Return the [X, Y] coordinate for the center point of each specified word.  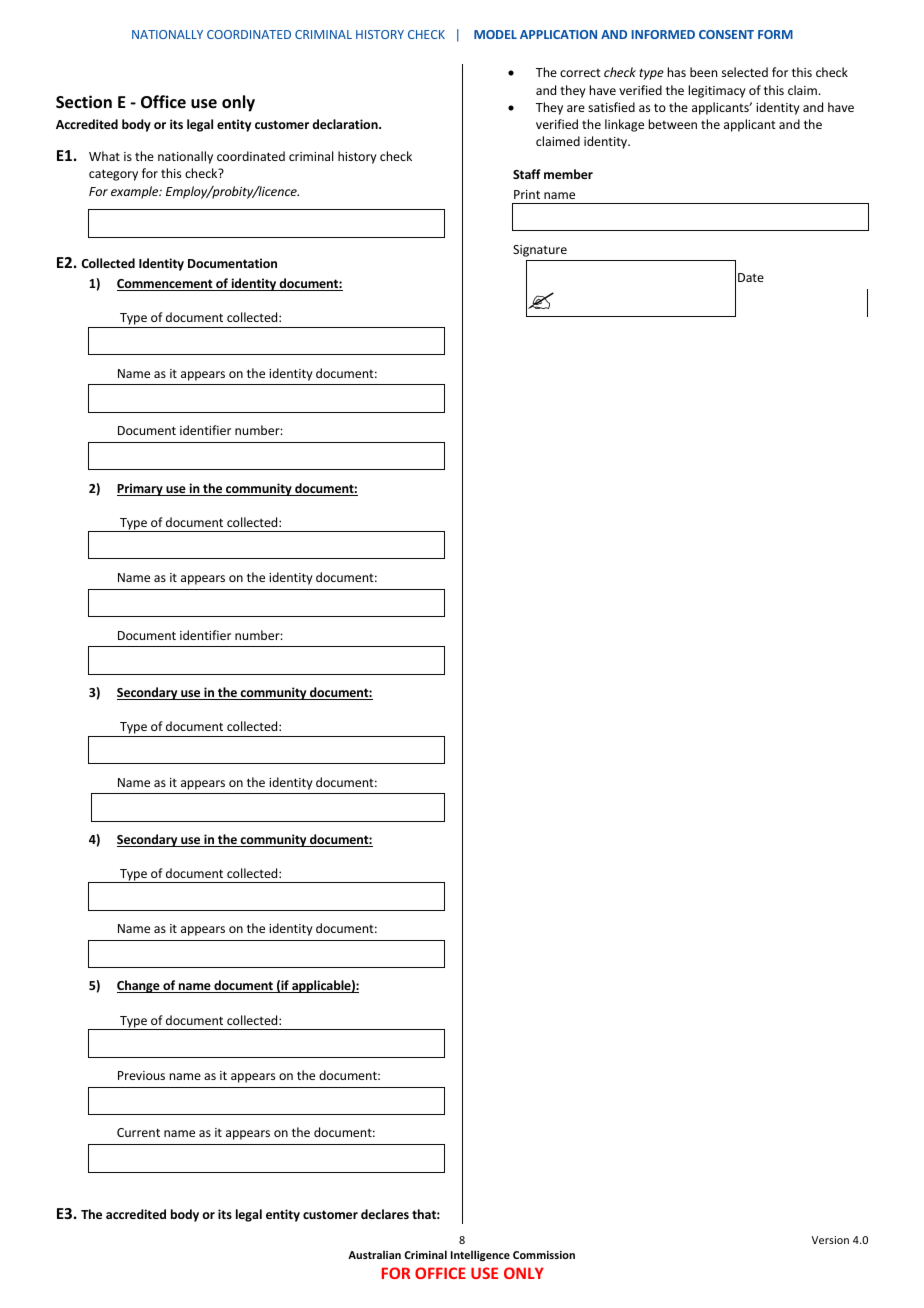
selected [745, 72]
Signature [540, 251]
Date [751, 277]
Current [138, 1132]
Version [830, 1240]
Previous [141, 1075]
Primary [141, 489]
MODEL [495, 34]
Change [139, 986]
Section [84, 102]
